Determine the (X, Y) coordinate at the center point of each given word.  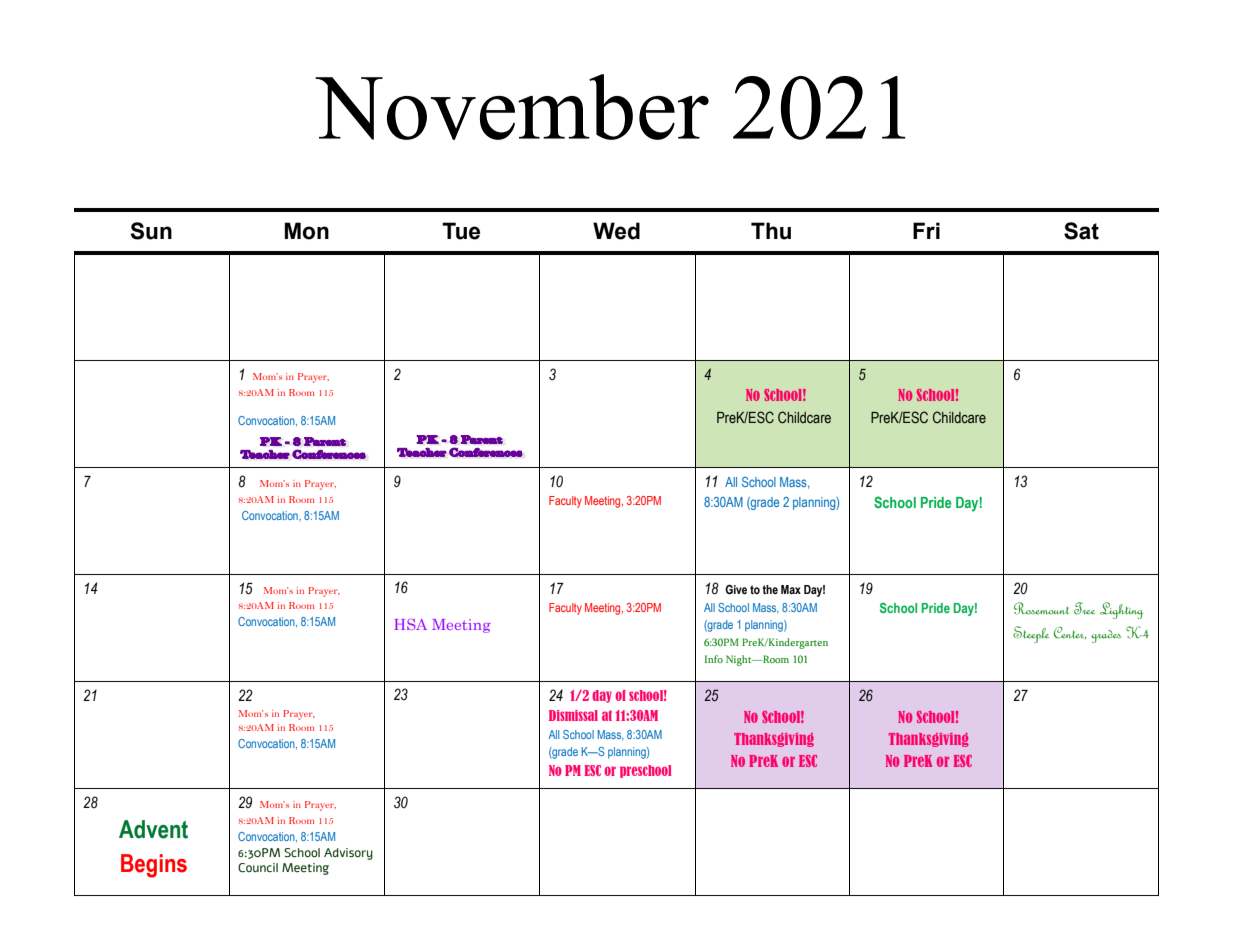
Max (791, 589)
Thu (771, 231)
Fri (926, 230)
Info (713, 659)
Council (258, 868)
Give (736, 589)
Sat (1081, 231)
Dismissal (573, 715)
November (512, 107)
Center (1070, 633)
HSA (410, 624)
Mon (306, 231)
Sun (151, 231)
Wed (616, 231)
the (770, 589)
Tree (1084, 608)
